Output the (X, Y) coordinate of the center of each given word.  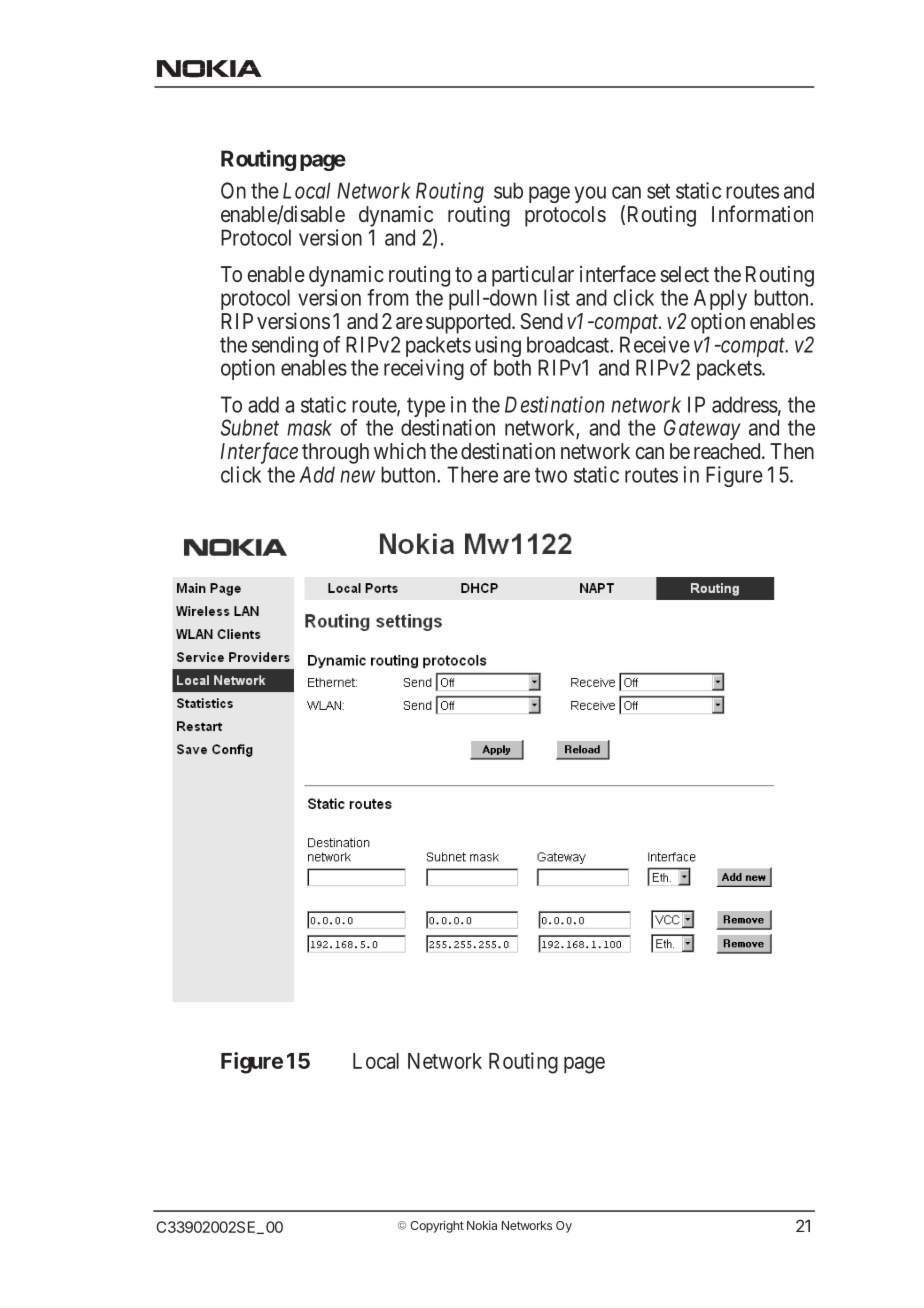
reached (728, 451)
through (335, 453)
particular (533, 276)
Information (762, 214)
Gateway (702, 429)
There (472, 474)
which (400, 450)
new (357, 477)
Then (792, 451)
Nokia (482, 1225)
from (387, 297)
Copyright (437, 1226)
